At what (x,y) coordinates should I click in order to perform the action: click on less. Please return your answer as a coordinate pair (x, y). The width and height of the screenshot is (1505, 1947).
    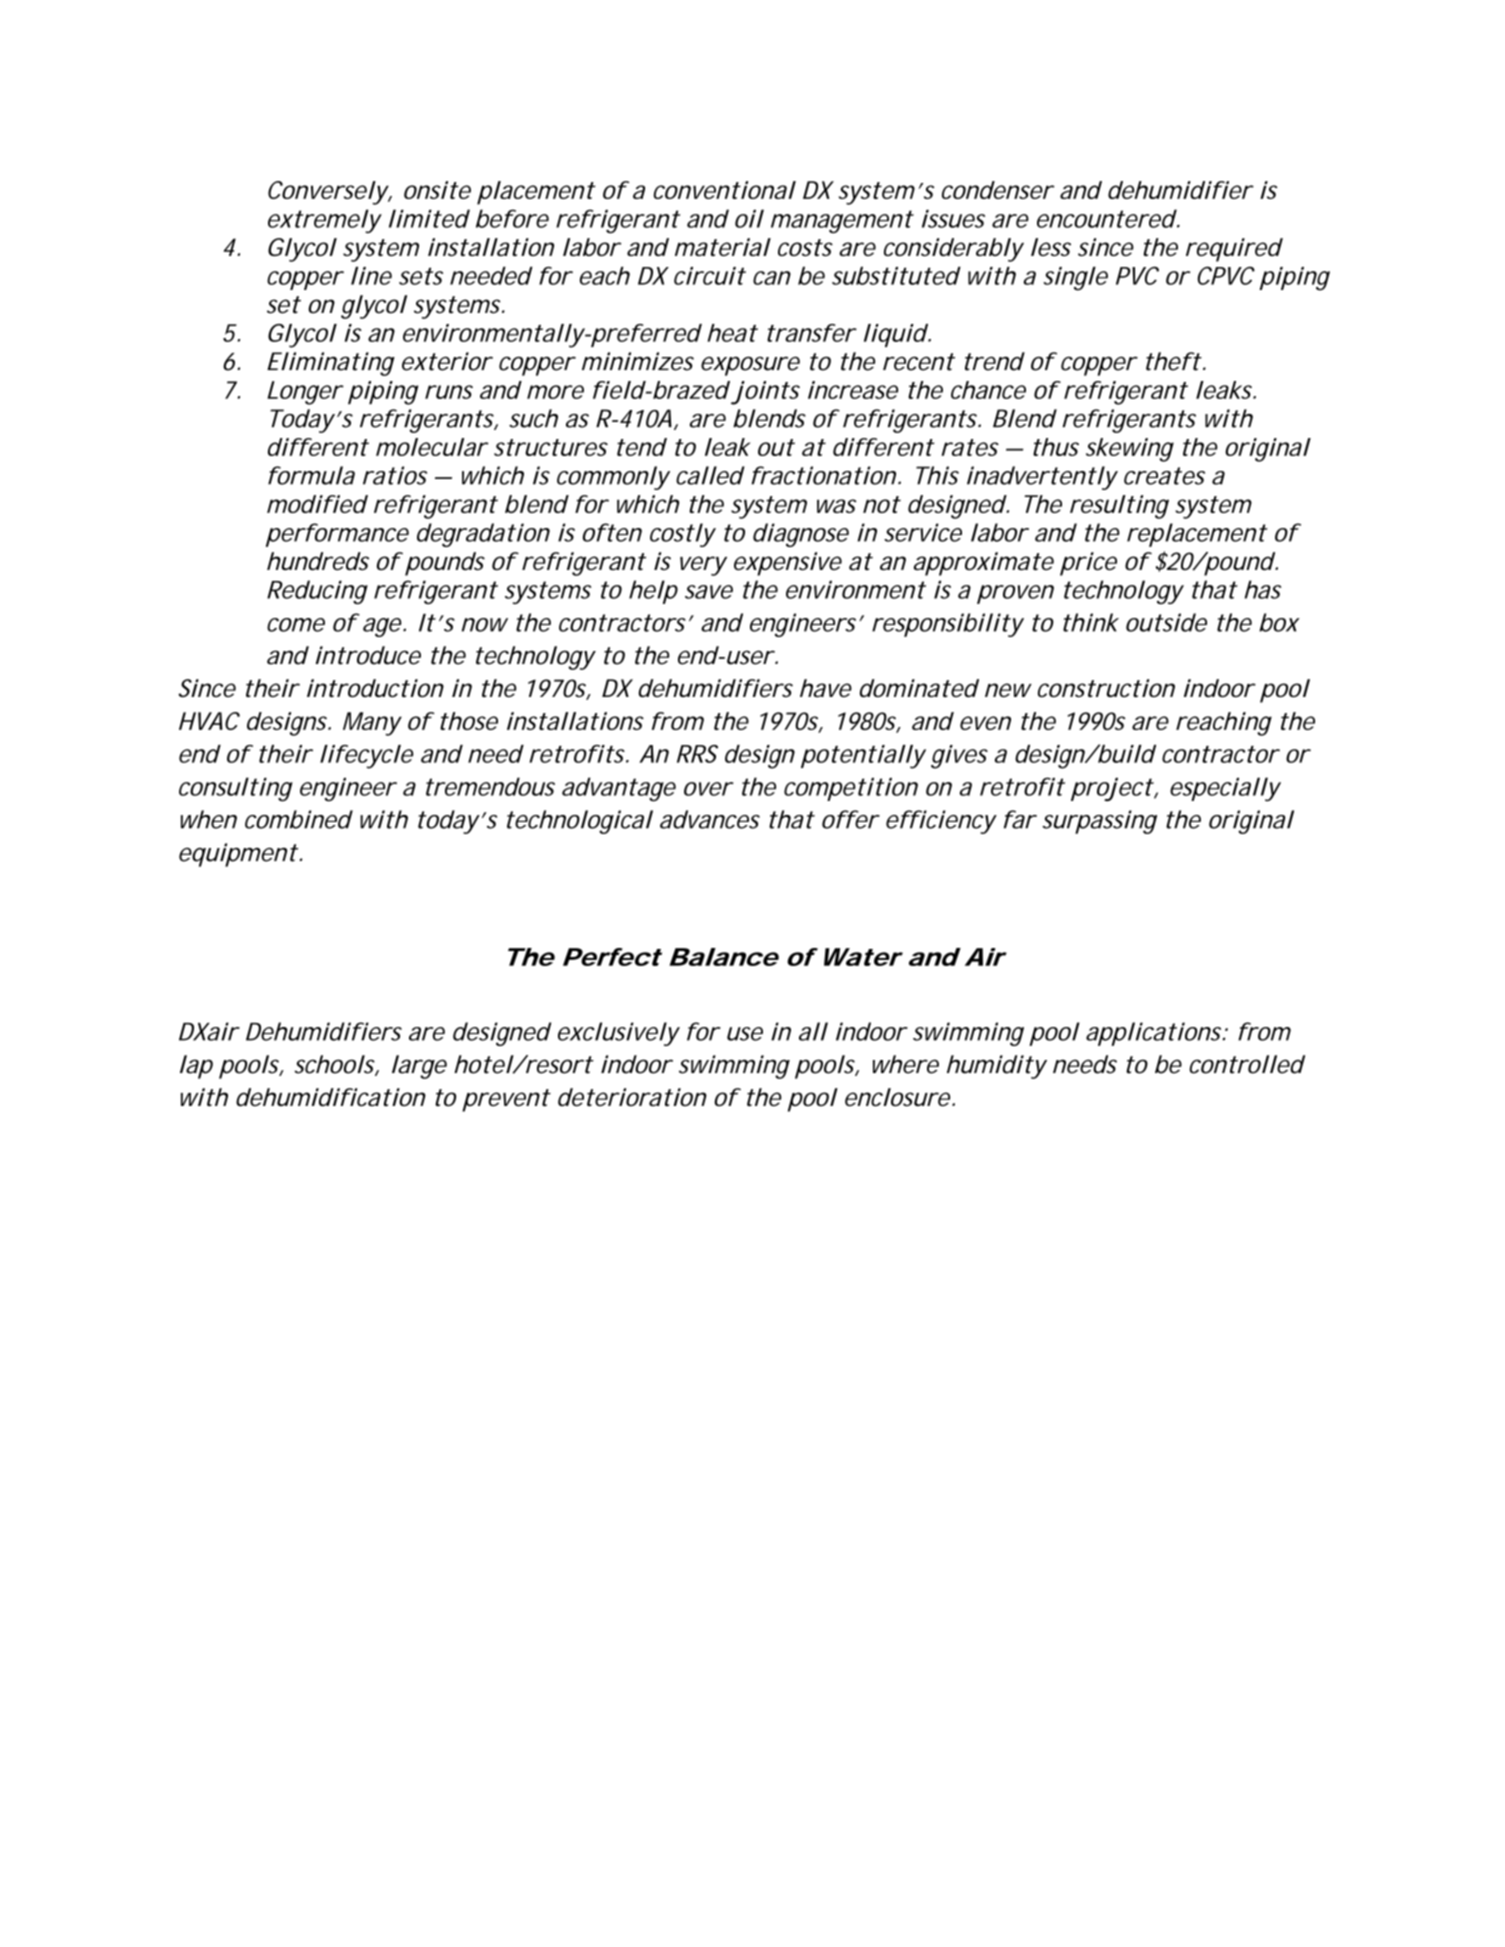
    Looking at the image, I should click on (1051, 247).
